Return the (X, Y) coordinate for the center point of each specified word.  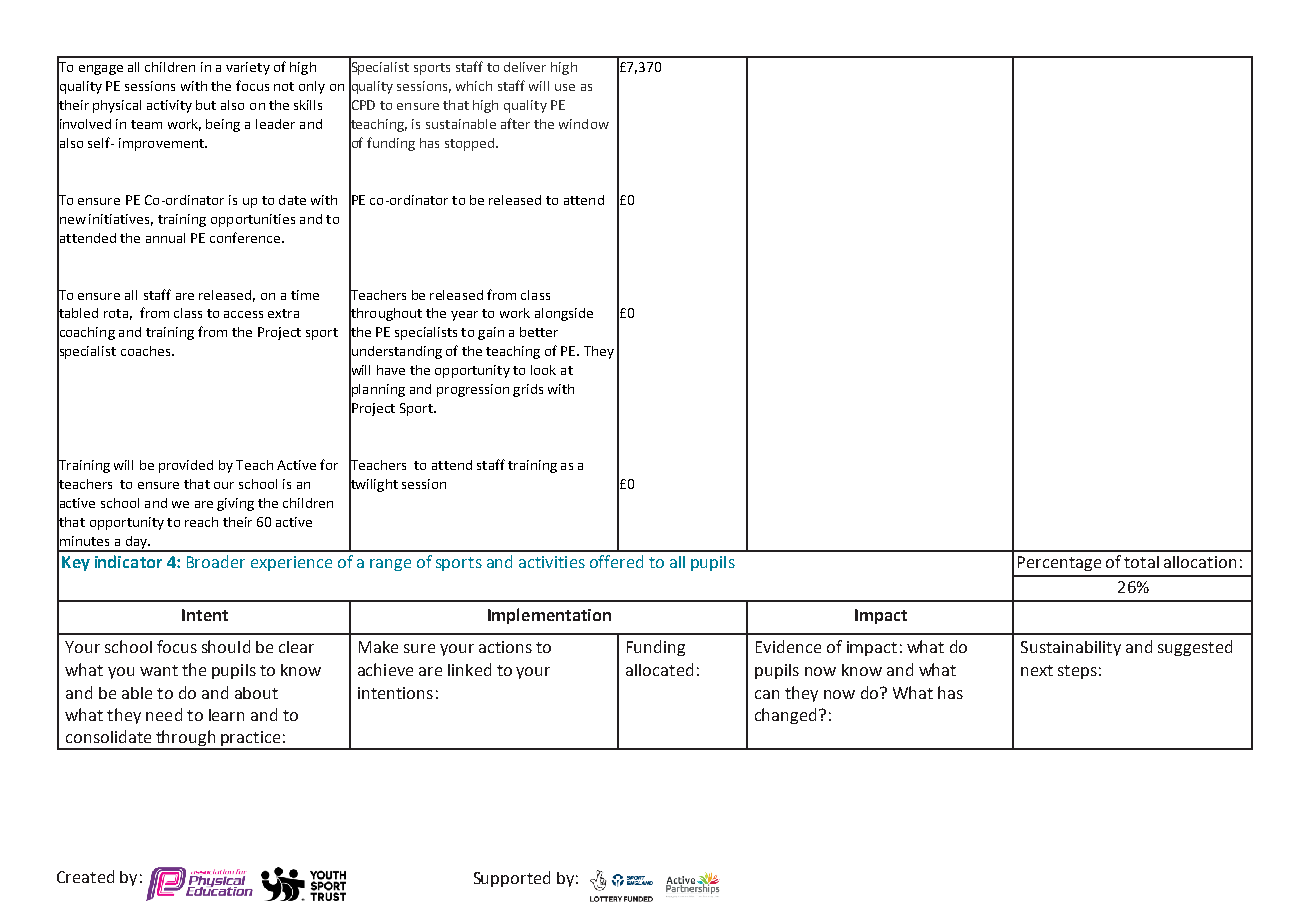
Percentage (1059, 563)
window (584, 124)
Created (85, 876)
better (539, 332)
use (565, 87)
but (206, 105)
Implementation (549, 616)
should (226, 646)
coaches (147, 351)
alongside (564, 314)
